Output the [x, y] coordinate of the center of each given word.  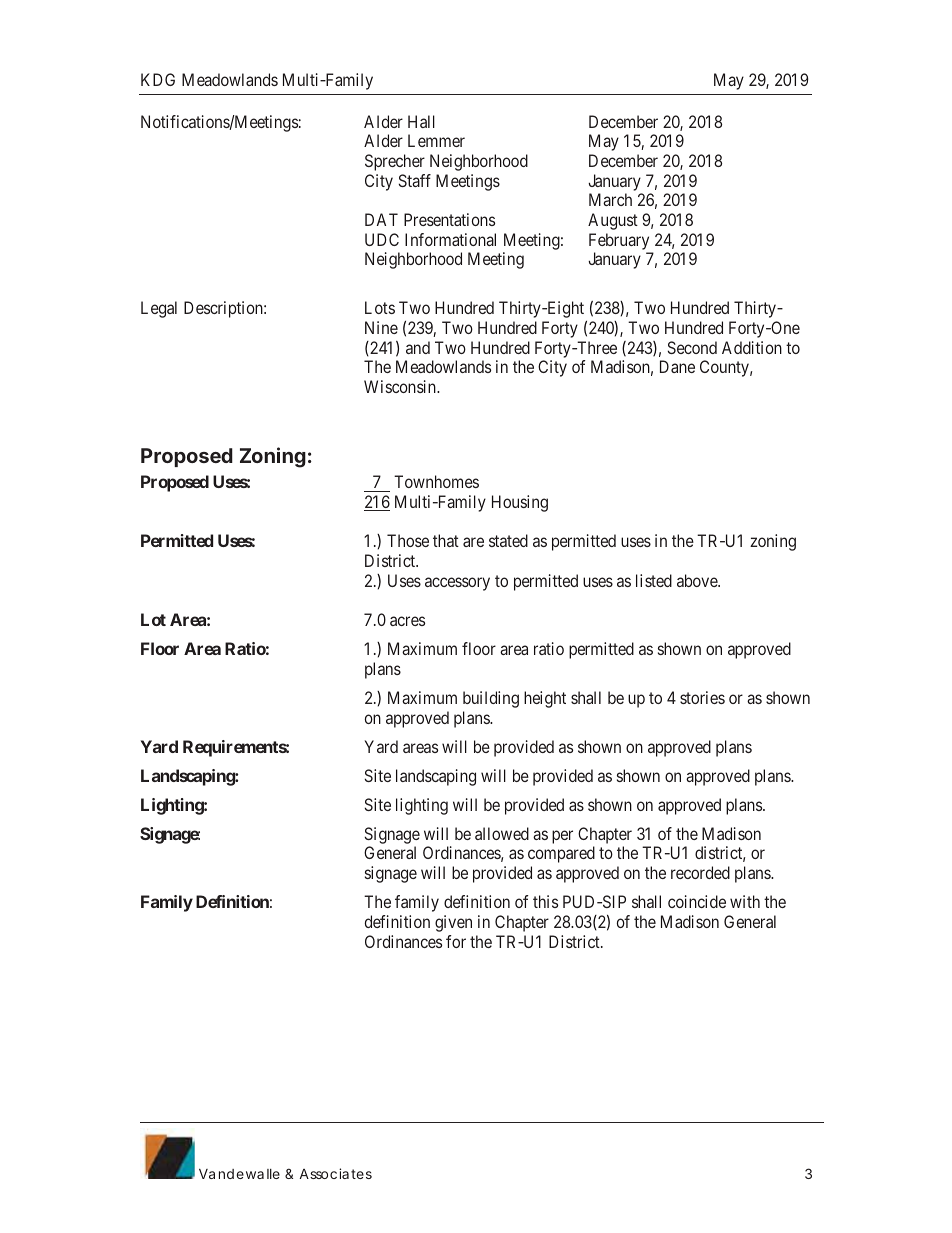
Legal [159, 309]
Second [692, 347]
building [491, 699]
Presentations [449, 219]
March [610, 199]
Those [408, 540]
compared [561, 854]
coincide [697, 901]
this [545, 901]
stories [702, 697]
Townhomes [436, 481]
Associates [336, 1173]
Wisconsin [401, 386]
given [453, 923]
